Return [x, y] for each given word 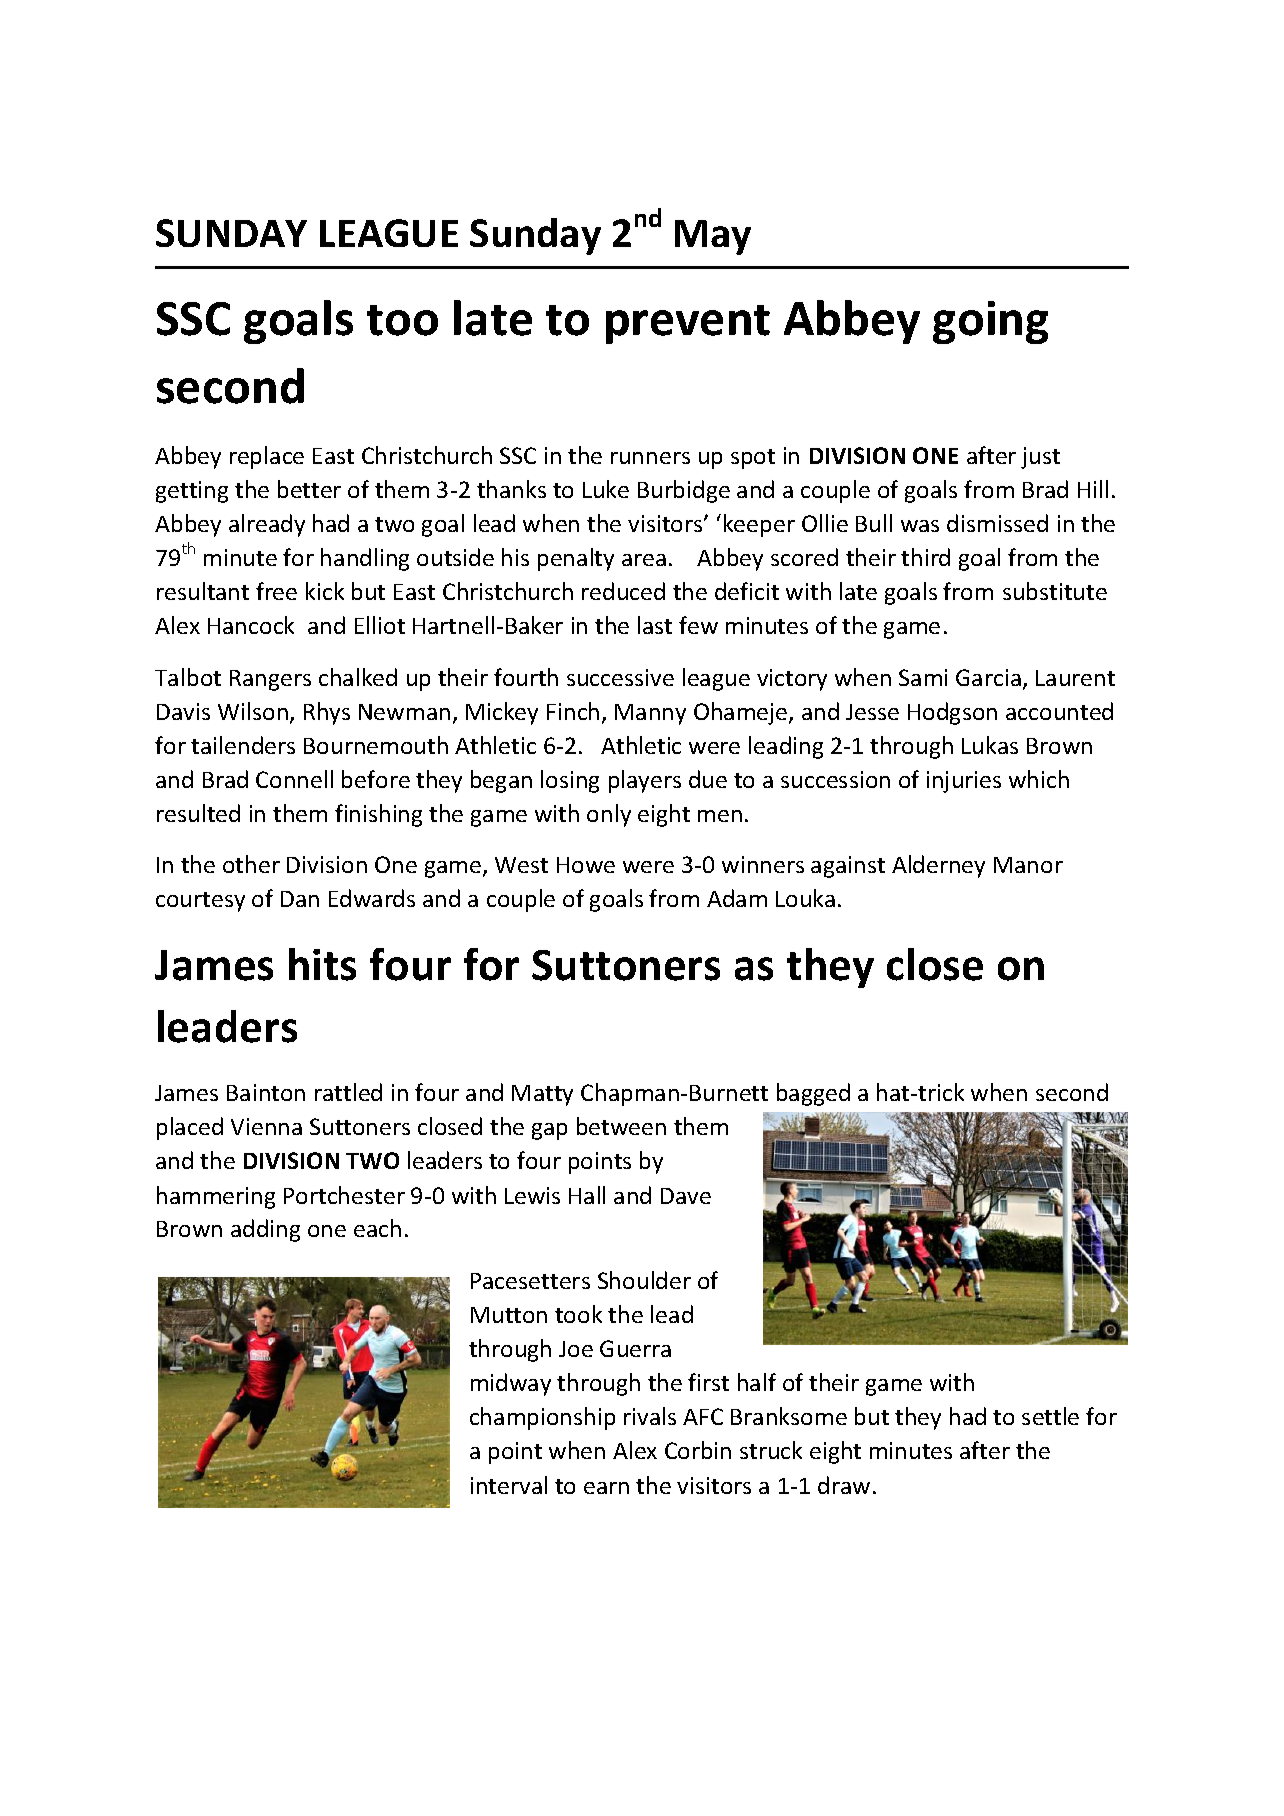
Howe [586, 865]
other [251, 864]
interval [509, 1485]
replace [267, 457]
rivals [650, 1416]
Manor [1028, 865]
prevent [688, 324]
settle [1050, 1416]
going [990, 322]
